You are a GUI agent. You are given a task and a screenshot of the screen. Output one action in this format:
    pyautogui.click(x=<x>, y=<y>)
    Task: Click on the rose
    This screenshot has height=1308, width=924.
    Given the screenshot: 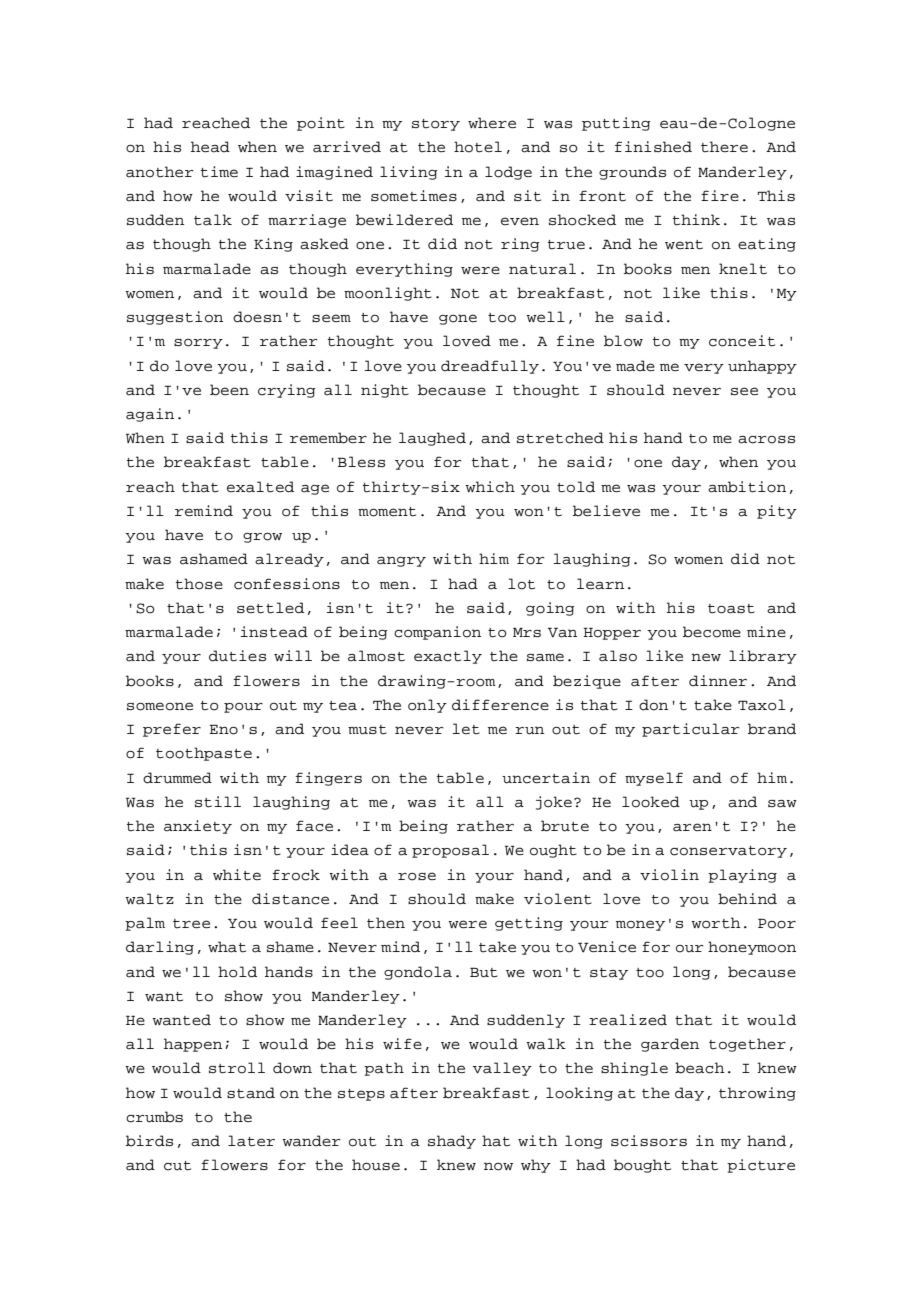 What is the action you would take?
    pyautogui.click(x=417, y=876)
